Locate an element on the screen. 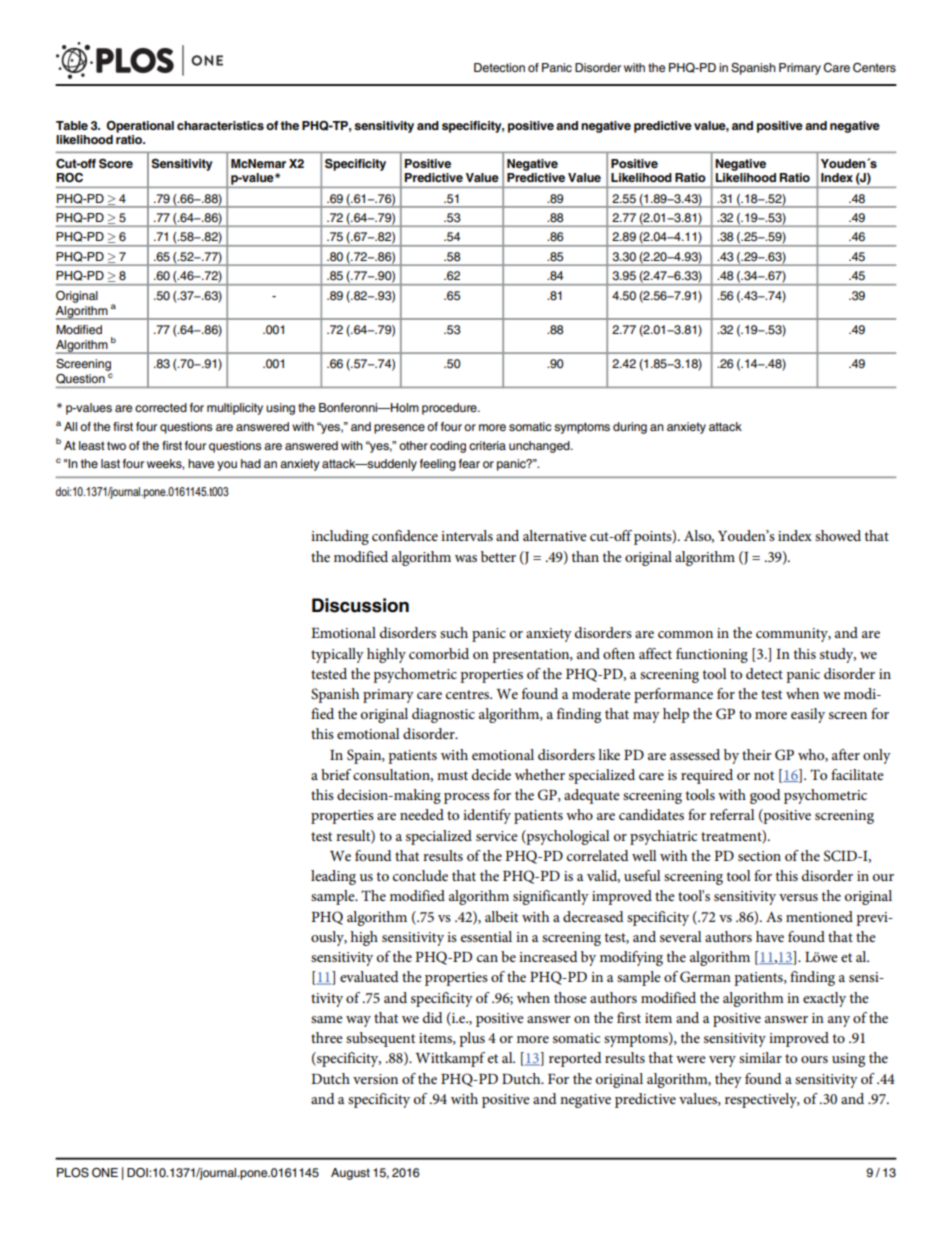 The width and height of the screenshot is (952, 1233). showed is located at coordinates (838, 535).
